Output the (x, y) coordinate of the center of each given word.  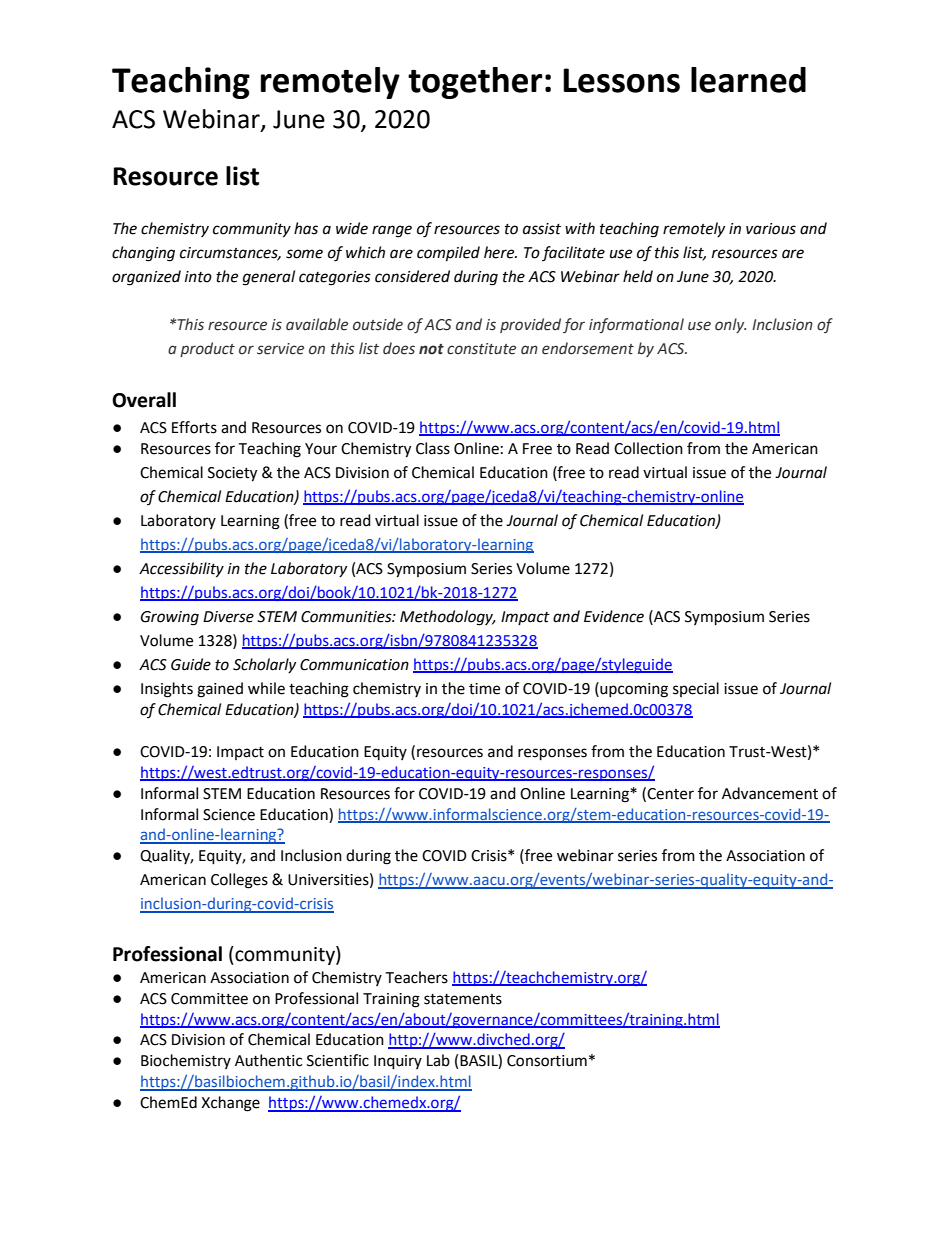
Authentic (268, 1060)
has (306, 228)
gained (220, 690)
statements (463, 999)
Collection (648, 448)
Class (433, 448)
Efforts (194, 427)
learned (748, 80)
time (484, 689)
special (696, 689)
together (475, 83)
